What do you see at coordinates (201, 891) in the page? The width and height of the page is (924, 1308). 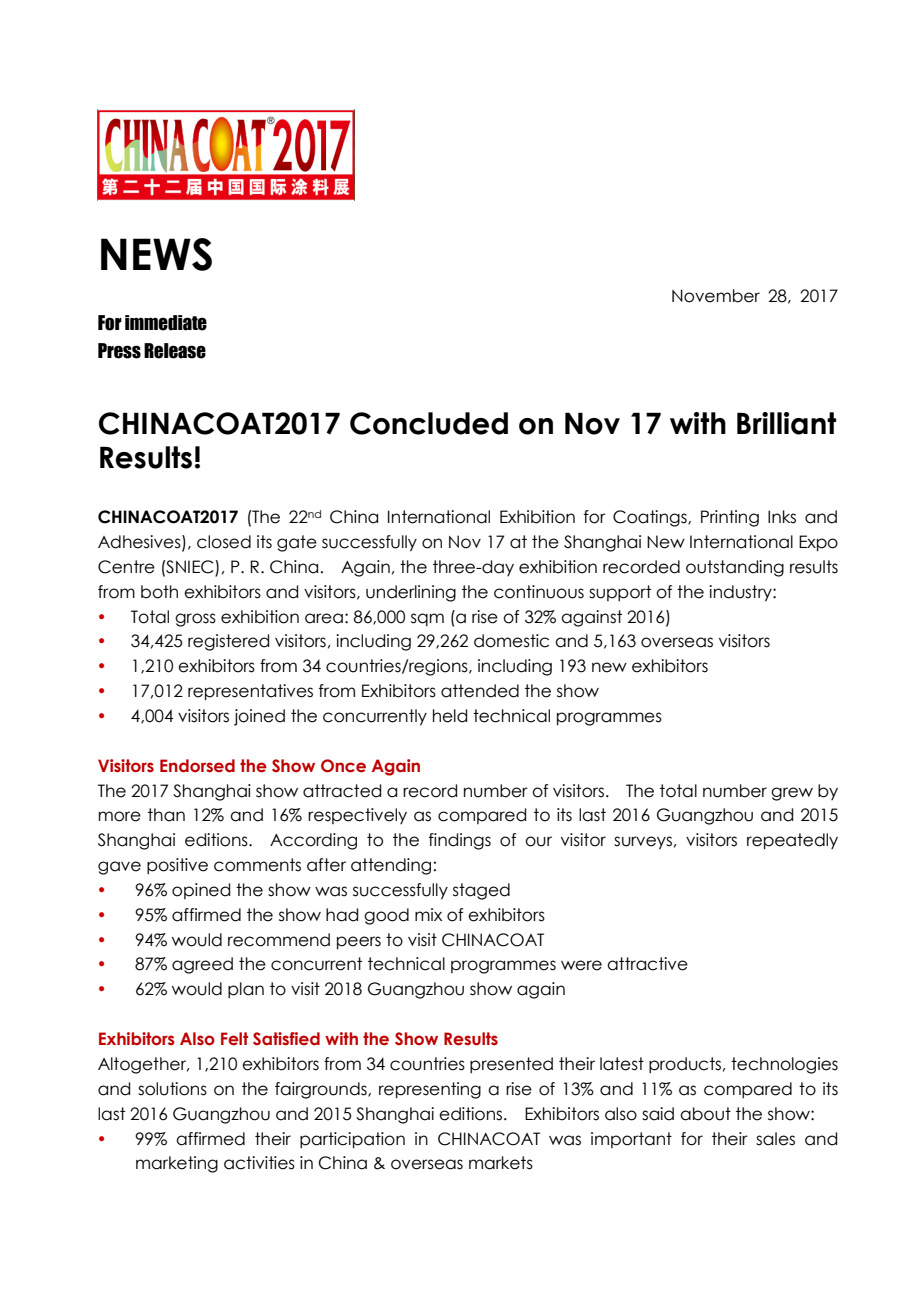 I see `opined` at bounding box center [201, 891].
